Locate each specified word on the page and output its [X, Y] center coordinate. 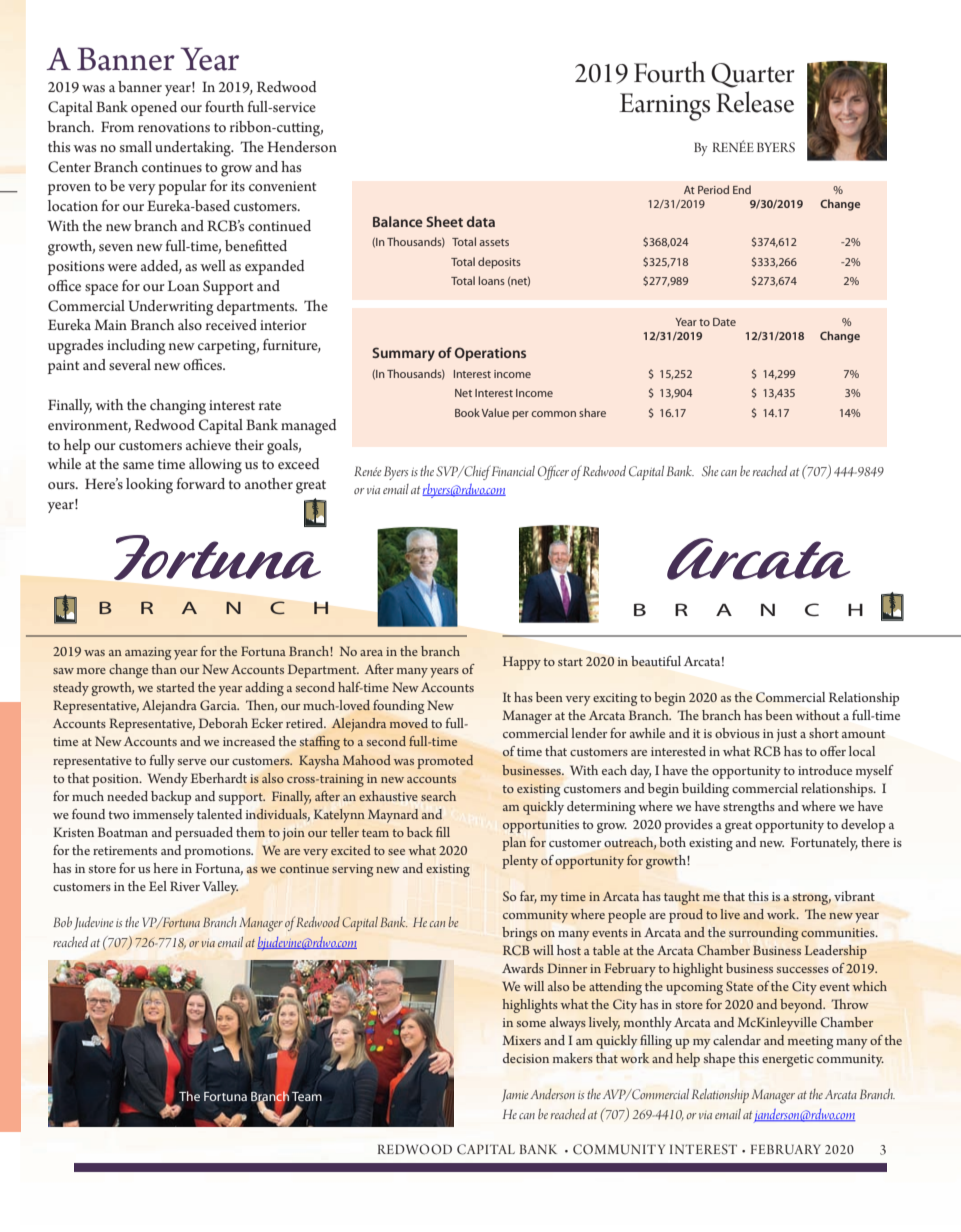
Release [755, 102]
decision [526, 1058]
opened [154, 108]
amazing [148, 653]
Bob [62, 922]
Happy [522, 663]
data [481, 221]
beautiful [656, 661]
